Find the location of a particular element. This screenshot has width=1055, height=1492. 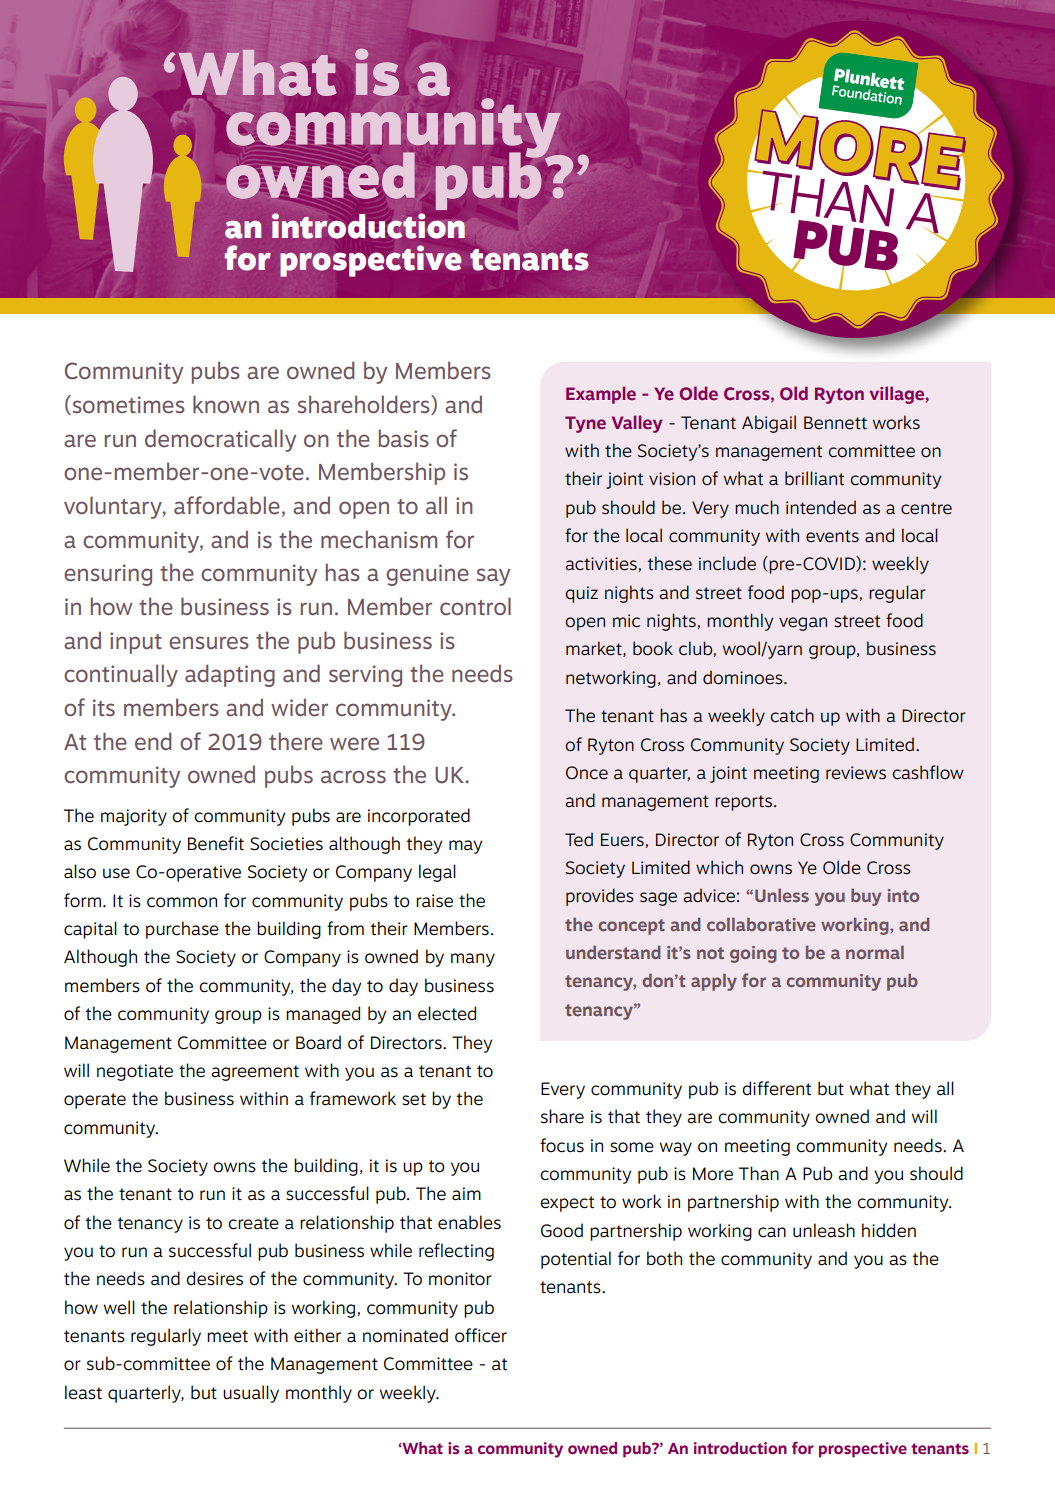

elected is located at coordinates (447, 1013).
